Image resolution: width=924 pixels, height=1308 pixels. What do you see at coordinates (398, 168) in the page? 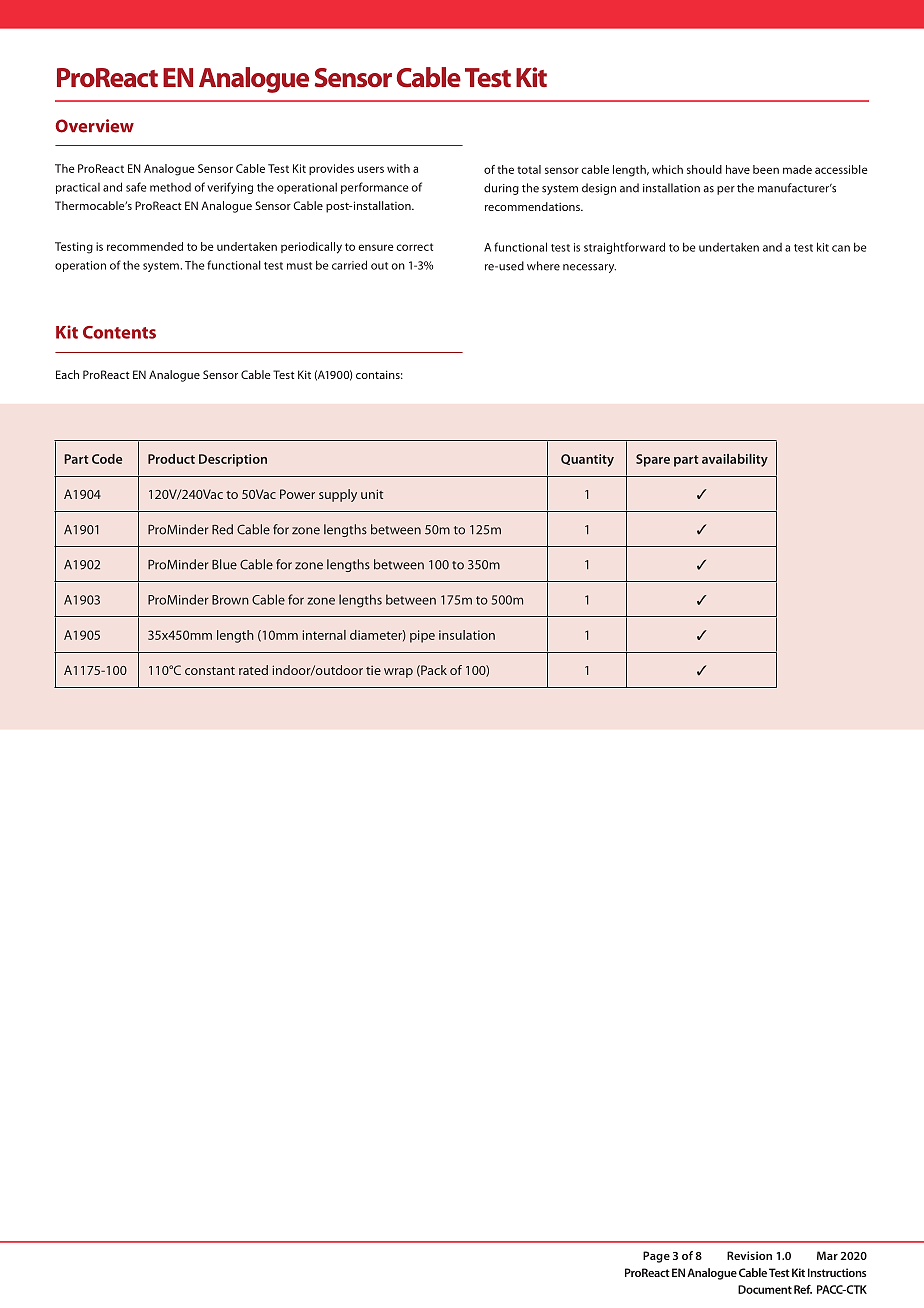
I see `with` at bounding box center [398, 168].
